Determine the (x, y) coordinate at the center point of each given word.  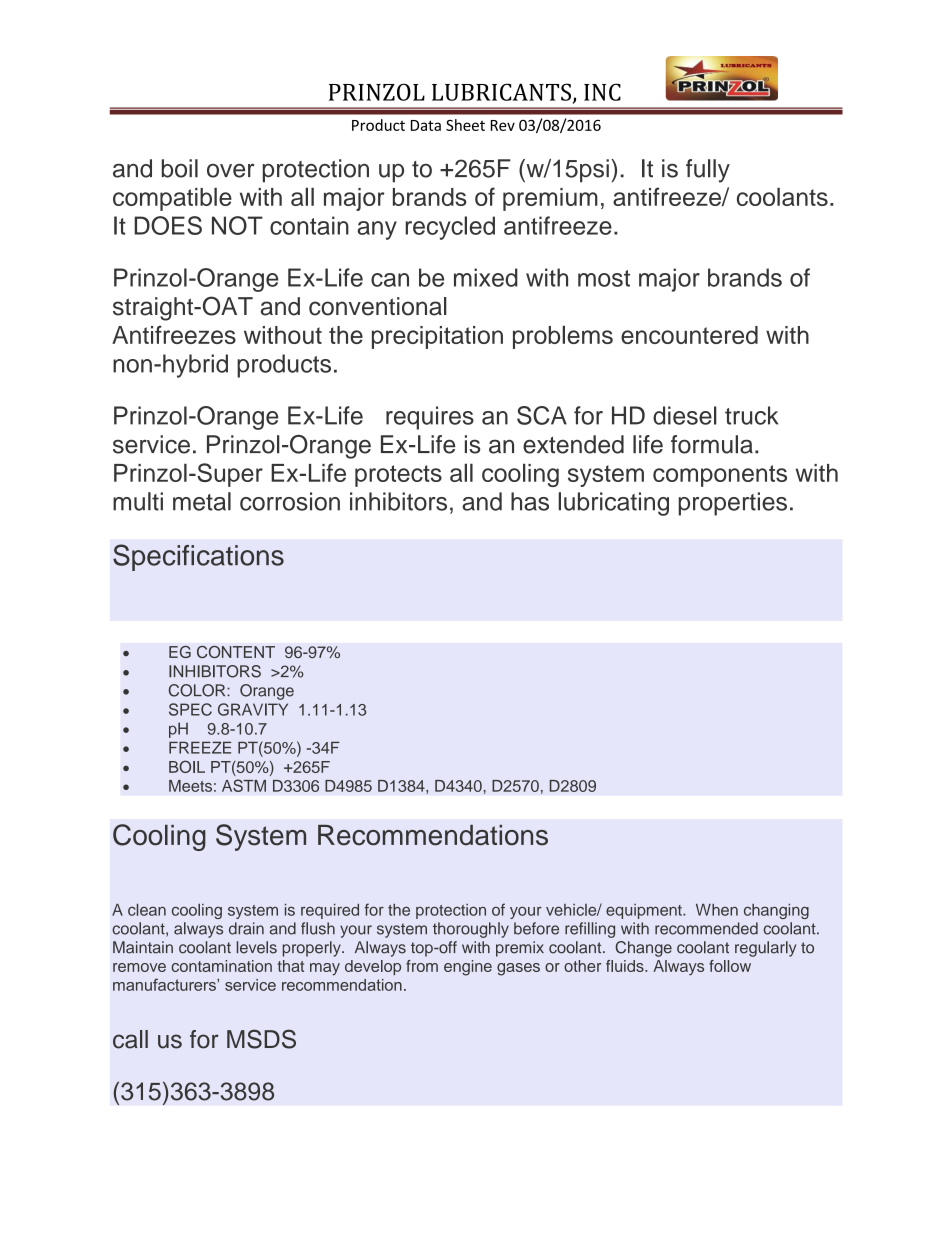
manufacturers (165, 984)
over (231, 171)
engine (468, 968)
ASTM (244, 785)
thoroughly (471, 930)
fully (708, 171)
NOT (237, 225)
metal (202, 501)
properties (732, 504)
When (717, 910)
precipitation (437, 337)
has (530, 501)
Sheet (465, 125)
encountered (689, 335)
